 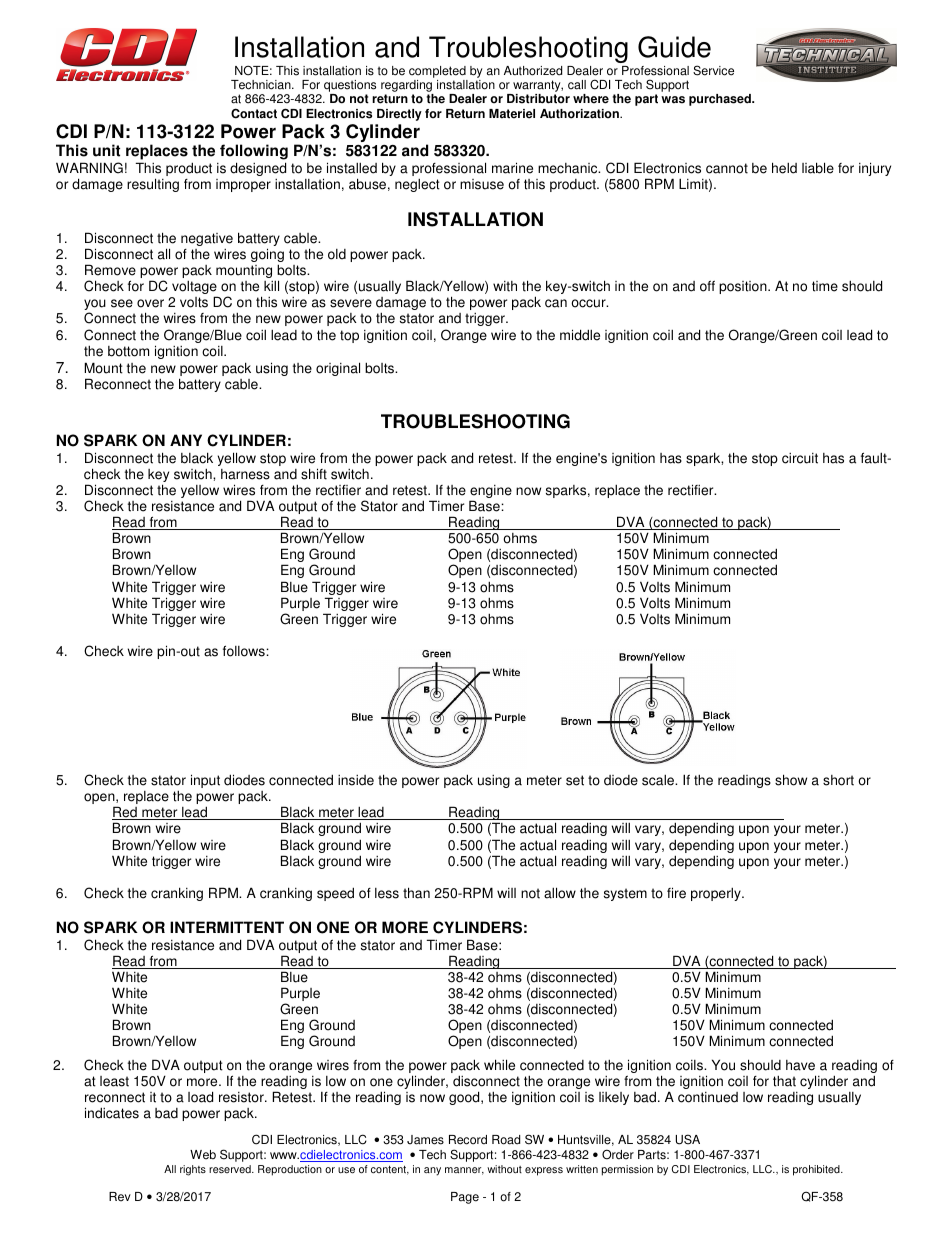 I want to click on follows, so click(x=245, y=651).
